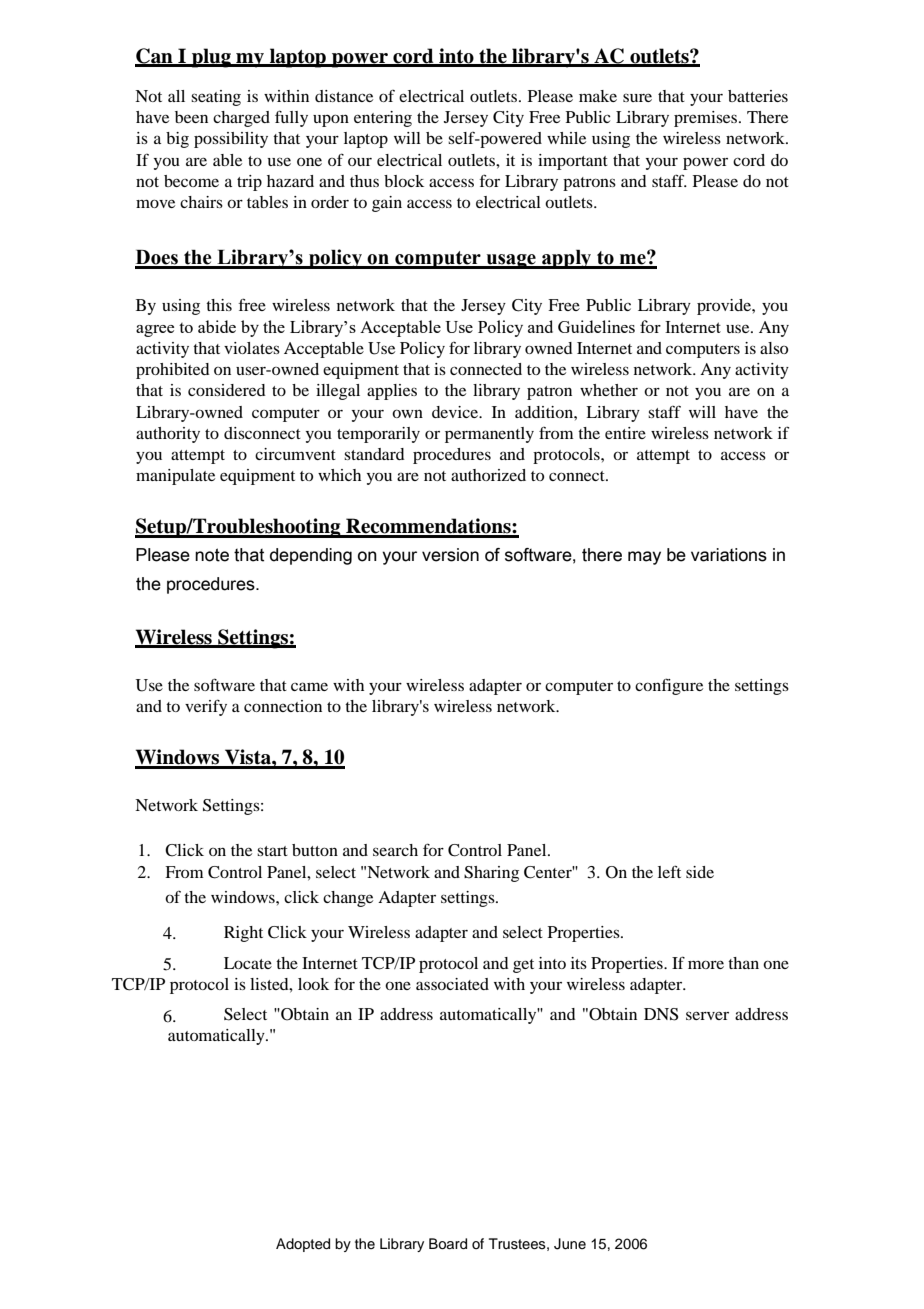  Describe the element at coordinates (303, 1245) in the screenshot. I see `Adopted` at that location.
